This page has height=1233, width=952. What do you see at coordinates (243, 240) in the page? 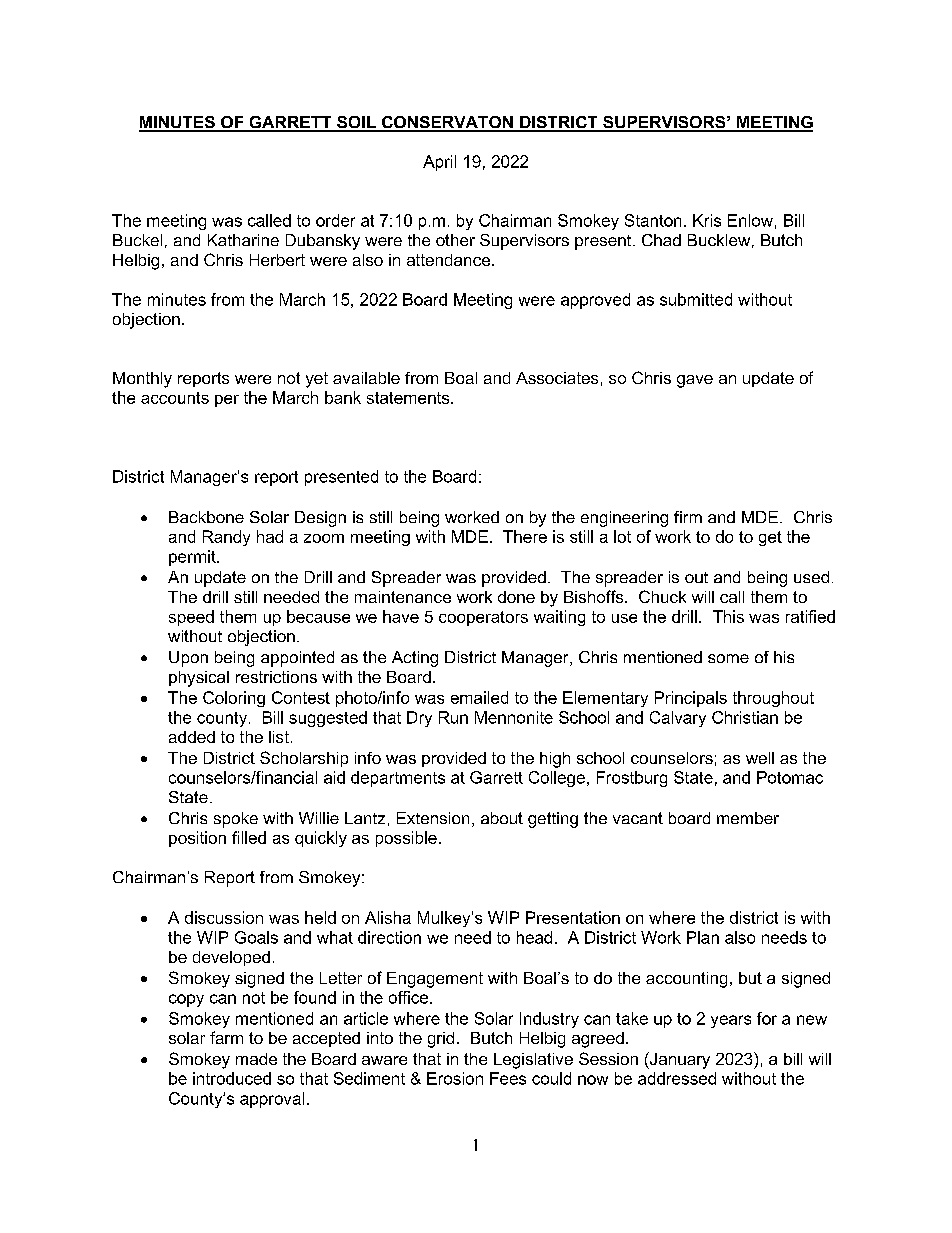
I see `Katharine` at bounding box center [243, 240].
